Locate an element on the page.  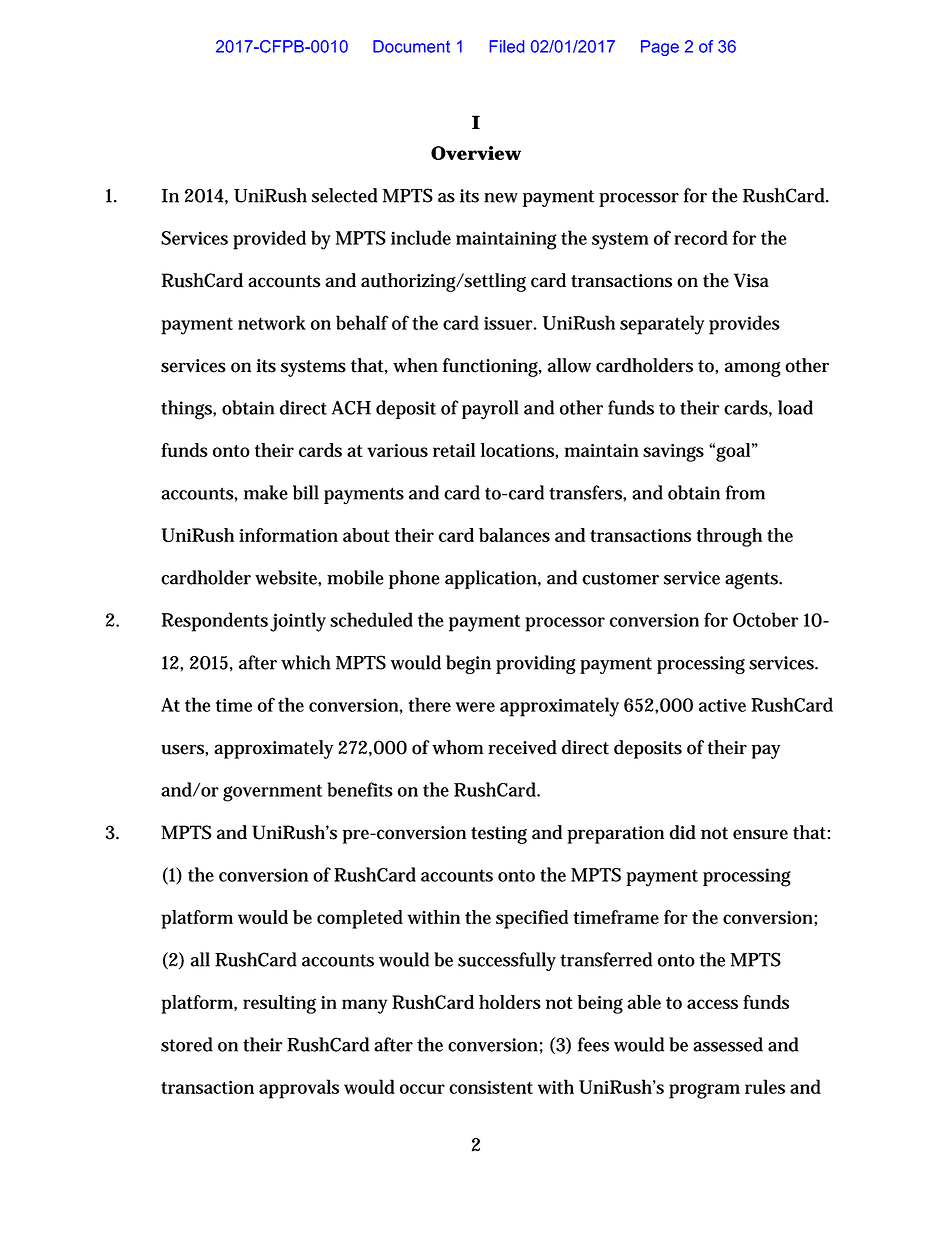
Page is located at coordinates (660, 48).
